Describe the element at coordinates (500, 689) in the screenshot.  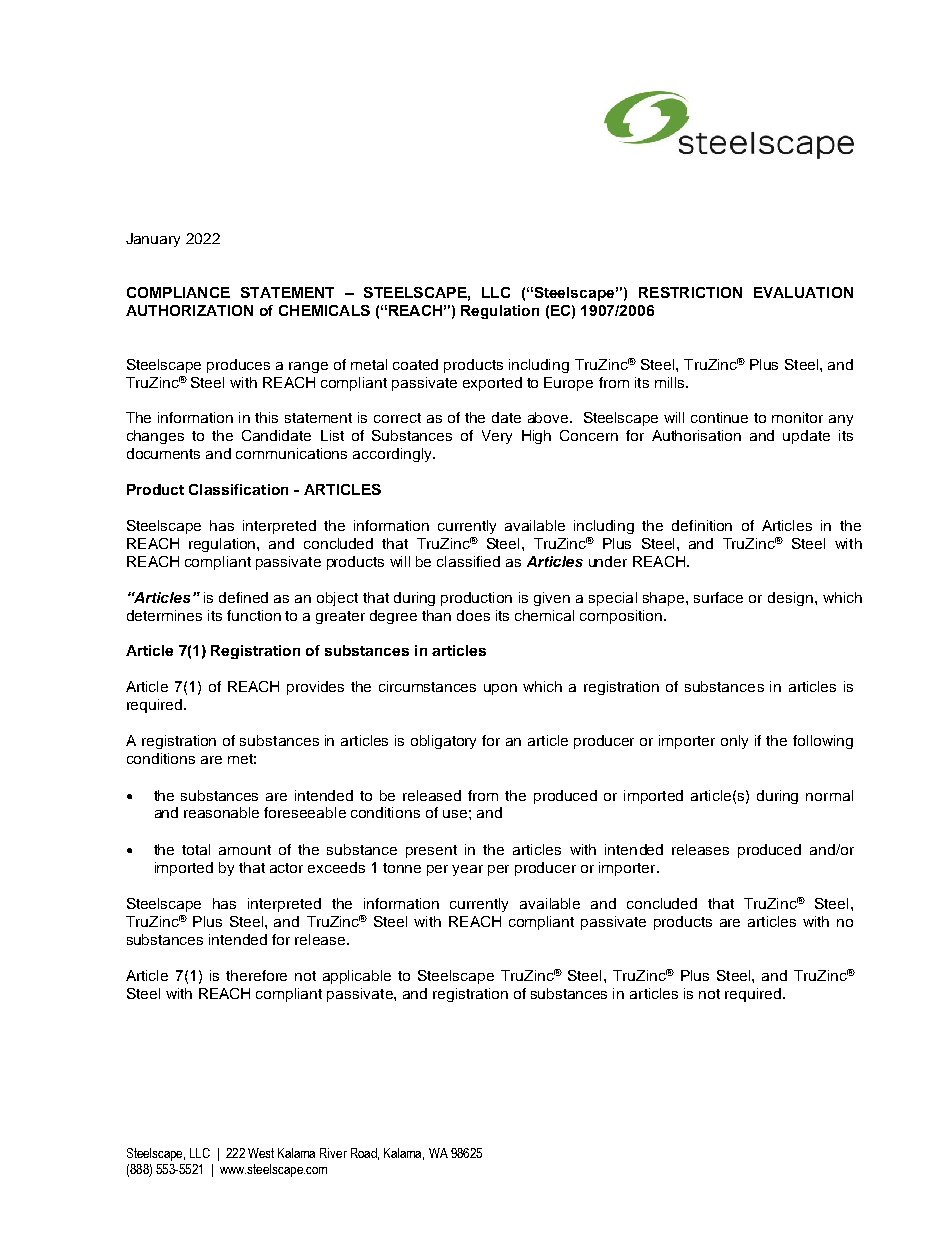
I see `upon` at that location.
